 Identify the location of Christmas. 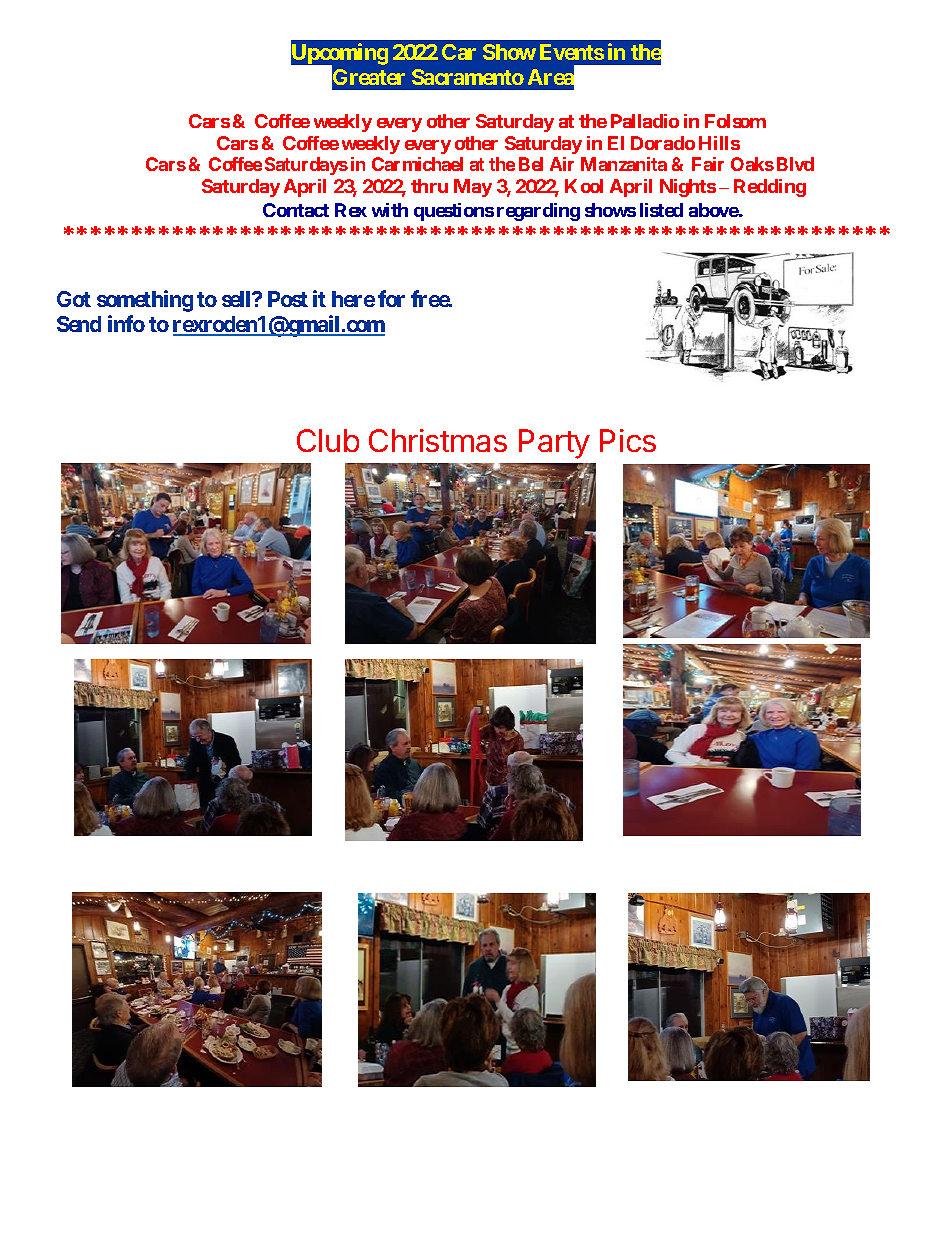
(438, 440).
